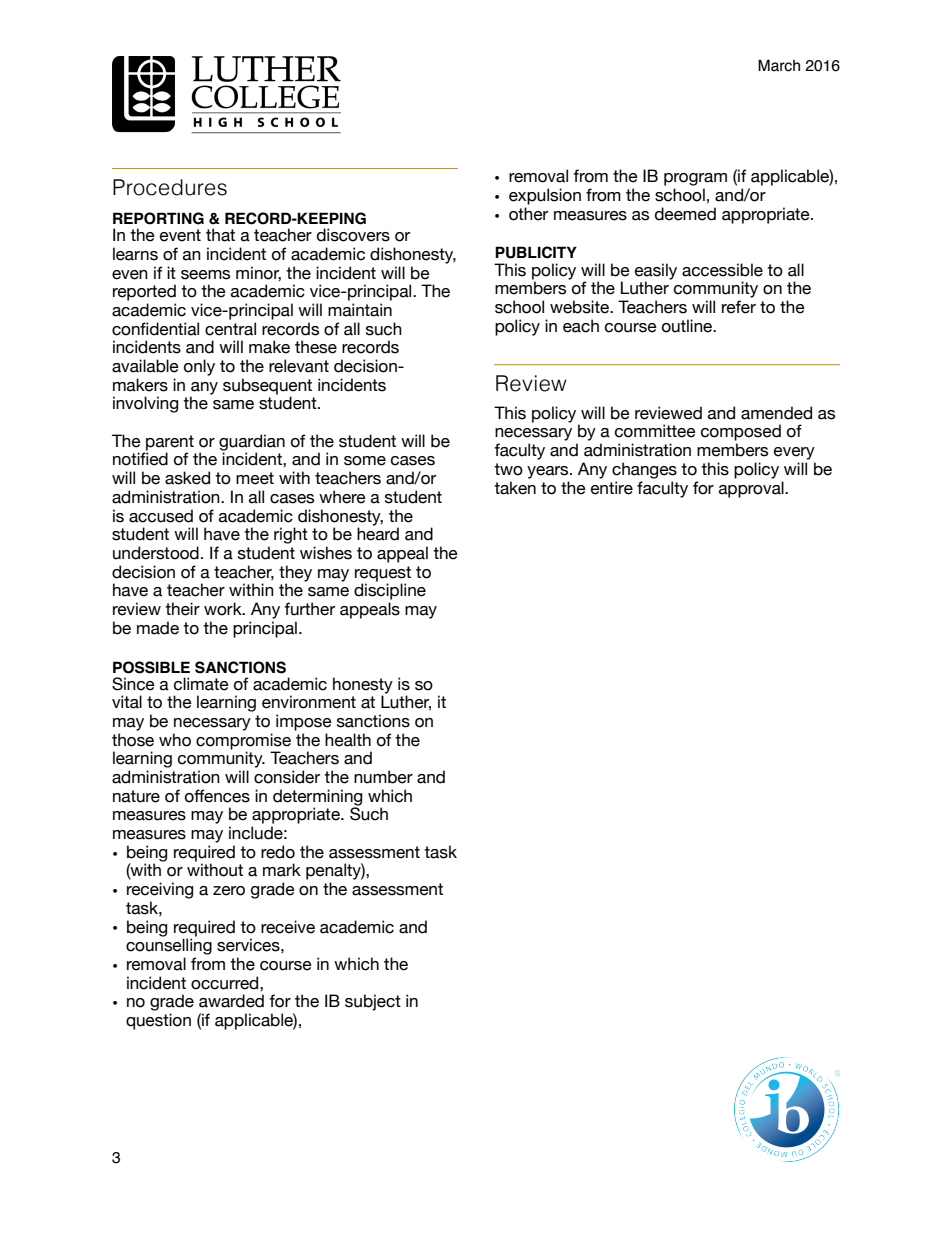  Describe the element at coordinates (779, 65) in the screenshot. I see `March` at that location.
